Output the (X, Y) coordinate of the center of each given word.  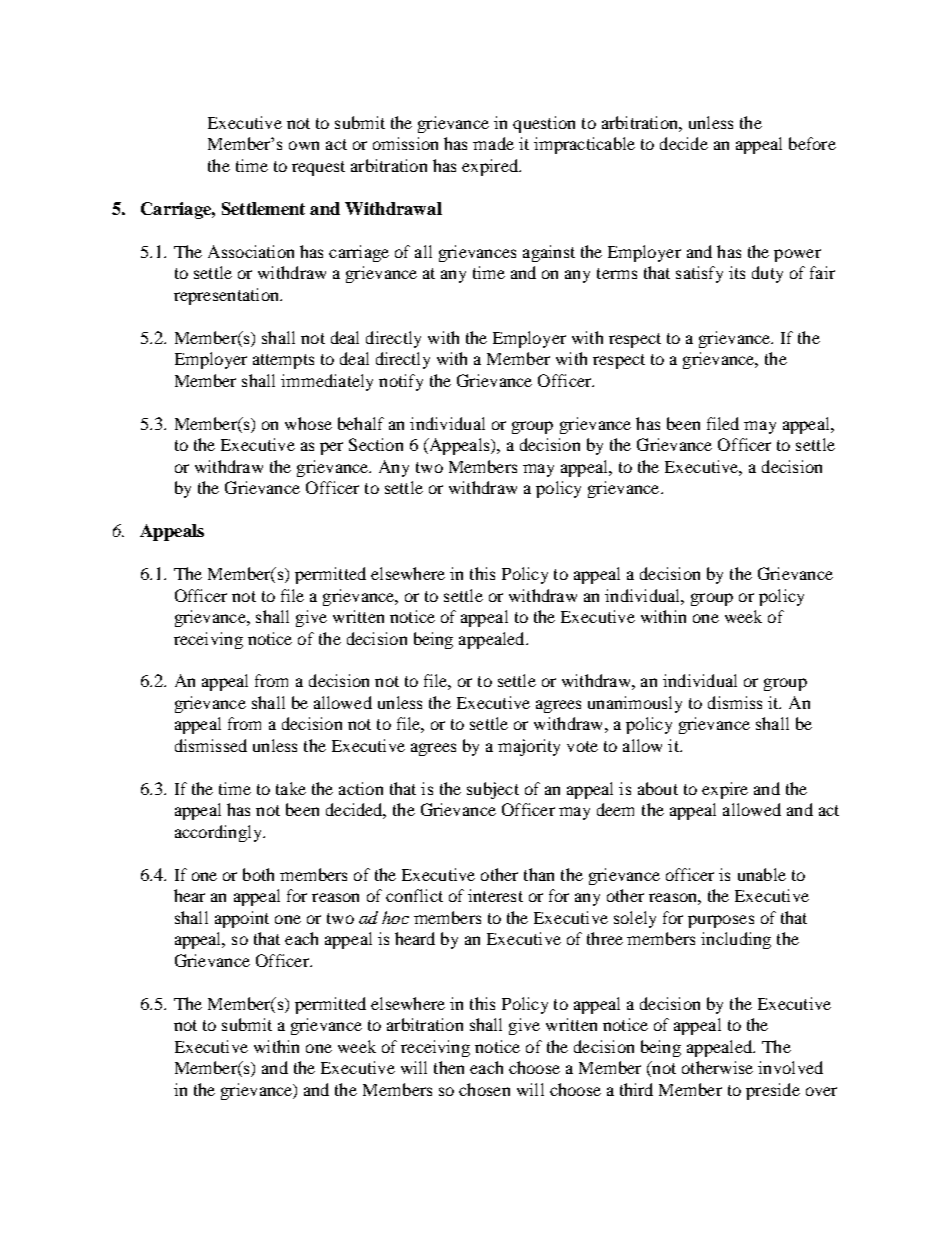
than (539, 874)
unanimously (635, 704)
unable (762, 874)
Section (376, 444)
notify (401, 382)
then (449, 1067)
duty (767, 274)
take (291, 788)
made (493, 143)
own (304, 145)
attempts (283, 361)
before (812, 143)
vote (582, 746)
